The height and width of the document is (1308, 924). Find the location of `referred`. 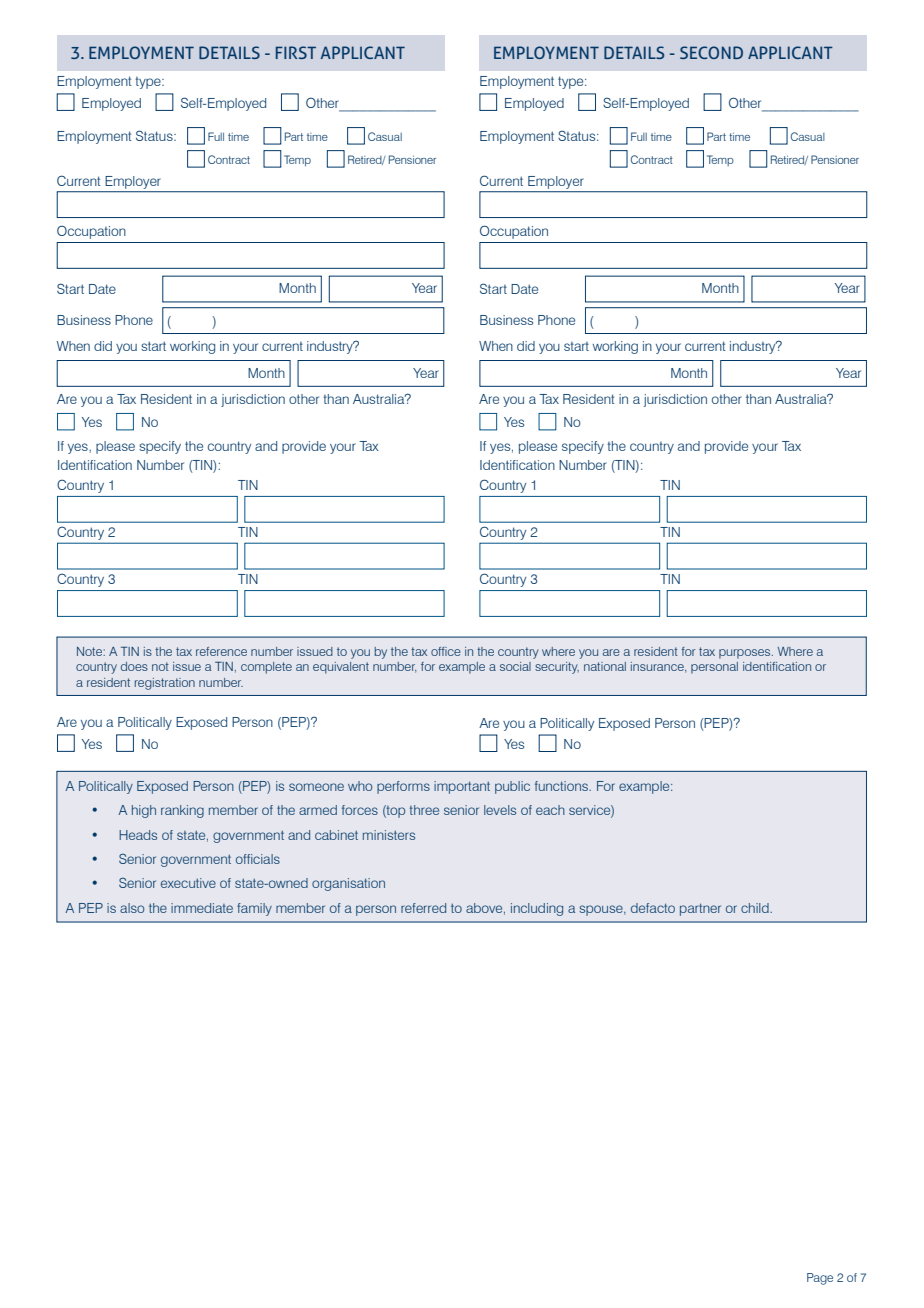

referred is located at coordinates (423, 908).
